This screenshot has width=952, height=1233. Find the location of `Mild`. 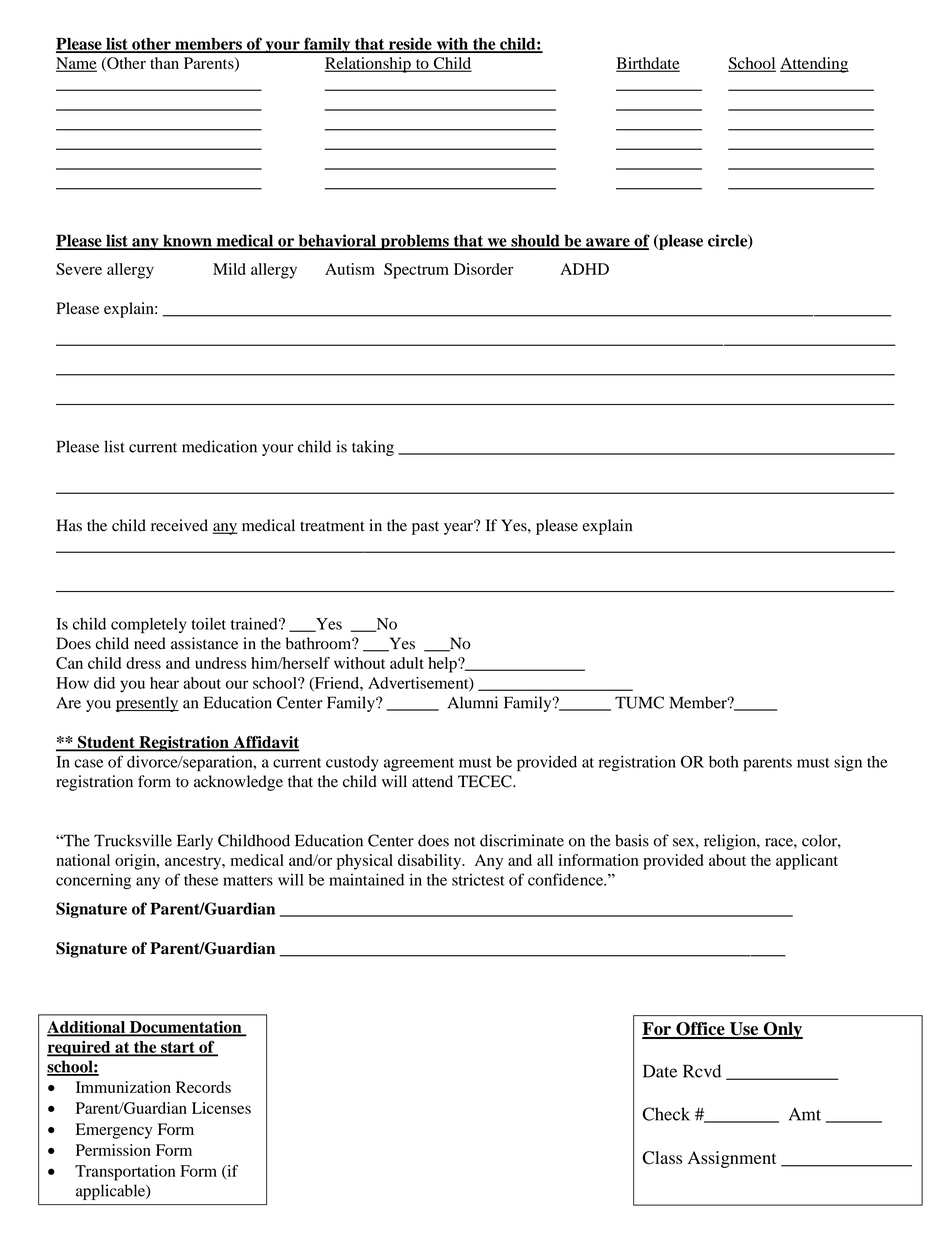

Mild is located at coordinates (229, 269).
